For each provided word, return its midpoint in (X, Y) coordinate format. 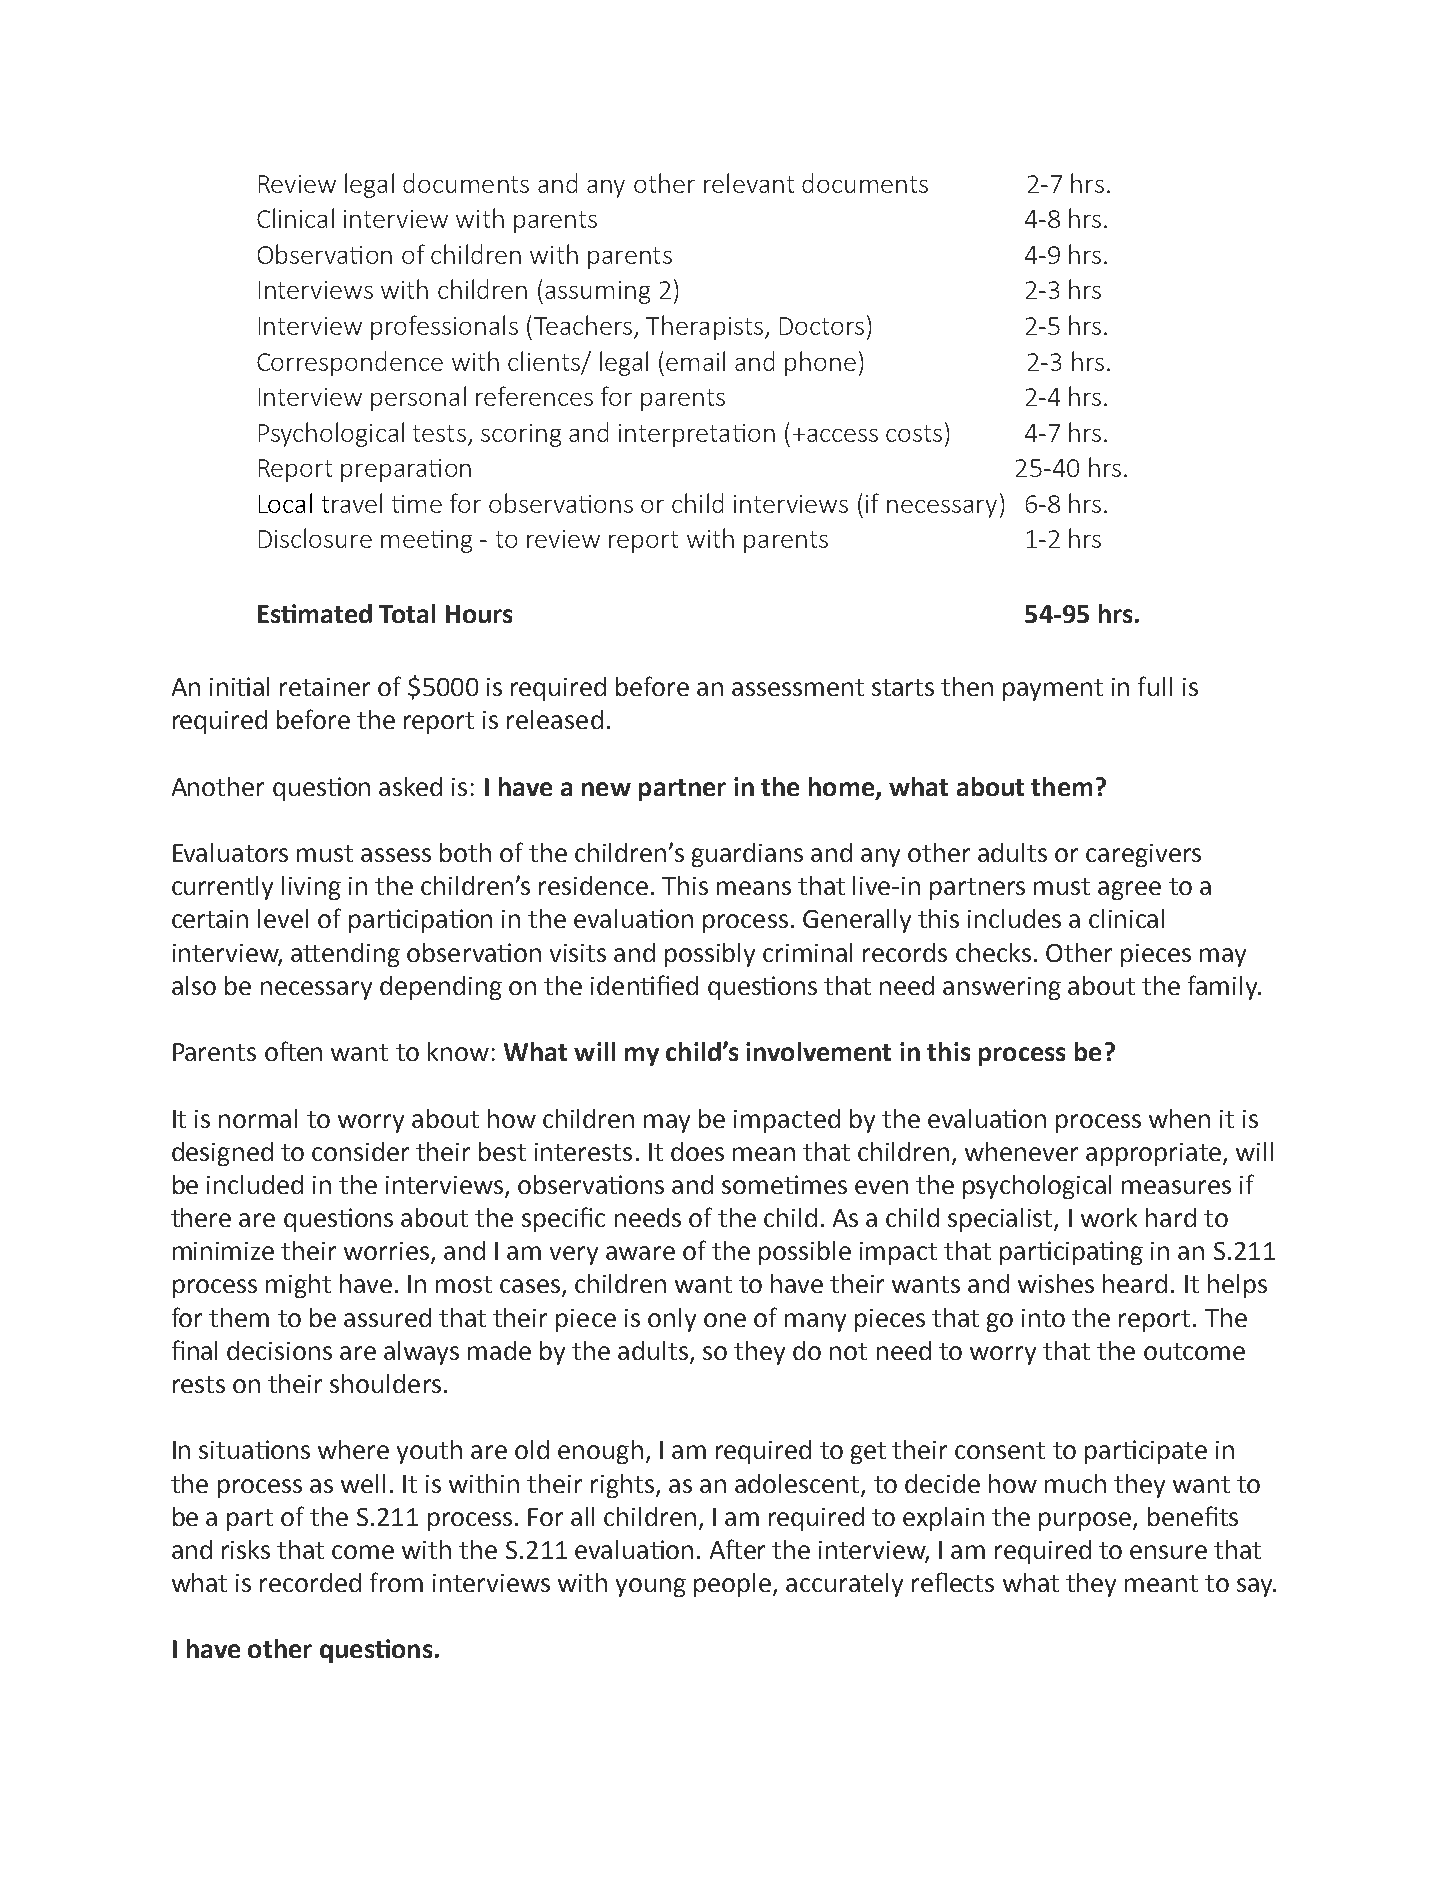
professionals (444, 327)
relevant (749, 183)
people (732, 1585)
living (311, 888)
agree (1129, 890)
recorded (310, 1582)
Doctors (822, 326)
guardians (747, 855)
